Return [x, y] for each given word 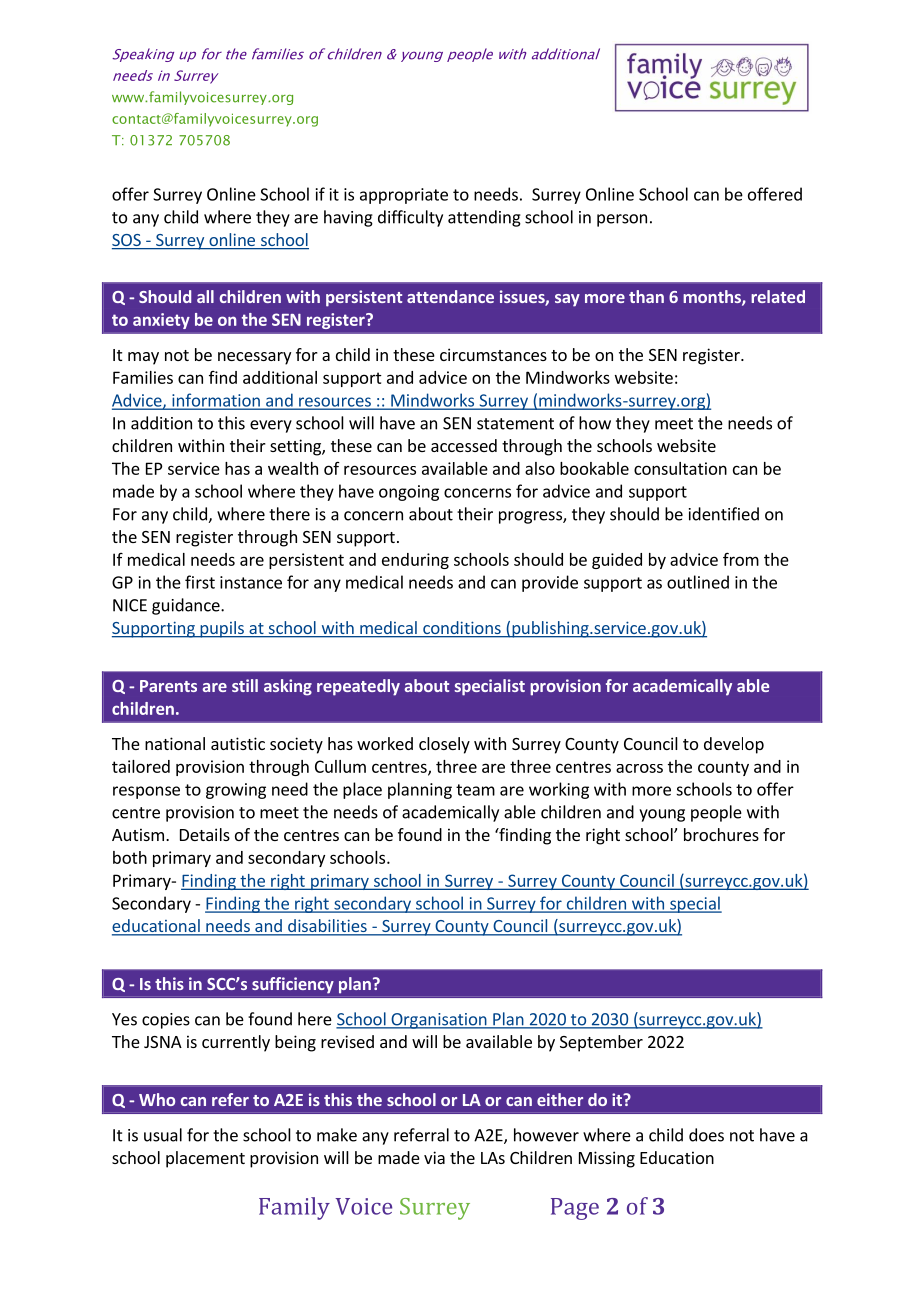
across [639, 768]
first [200, 582]
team [475, 790]
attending [484, 218]
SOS [127, 241]
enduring [415, 561]
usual [163, 1135]
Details [205, 834]
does [706, 1135]
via [434, 1157]
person [622, 220]
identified [724, 514]
